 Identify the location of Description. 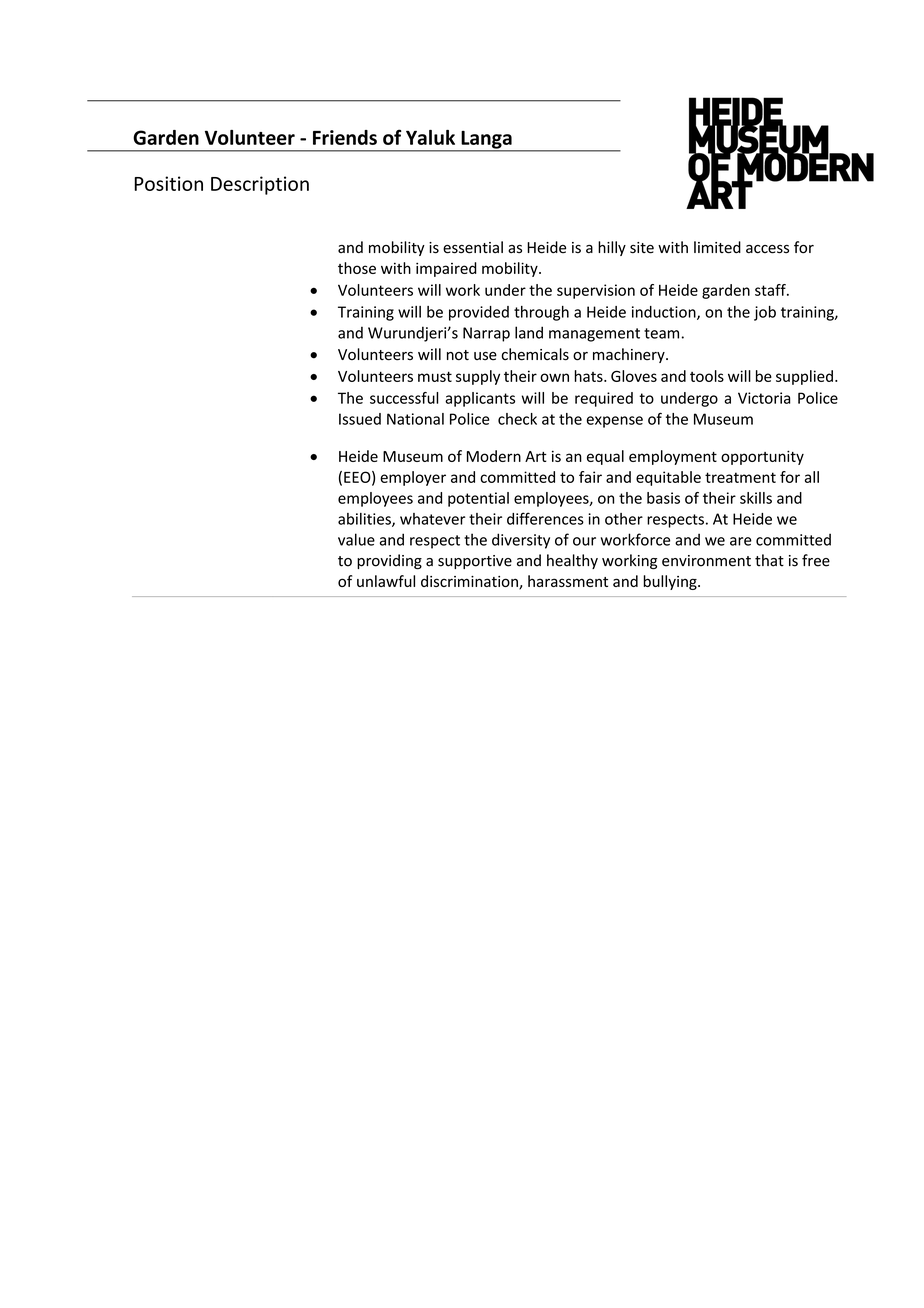
(260, 185).
